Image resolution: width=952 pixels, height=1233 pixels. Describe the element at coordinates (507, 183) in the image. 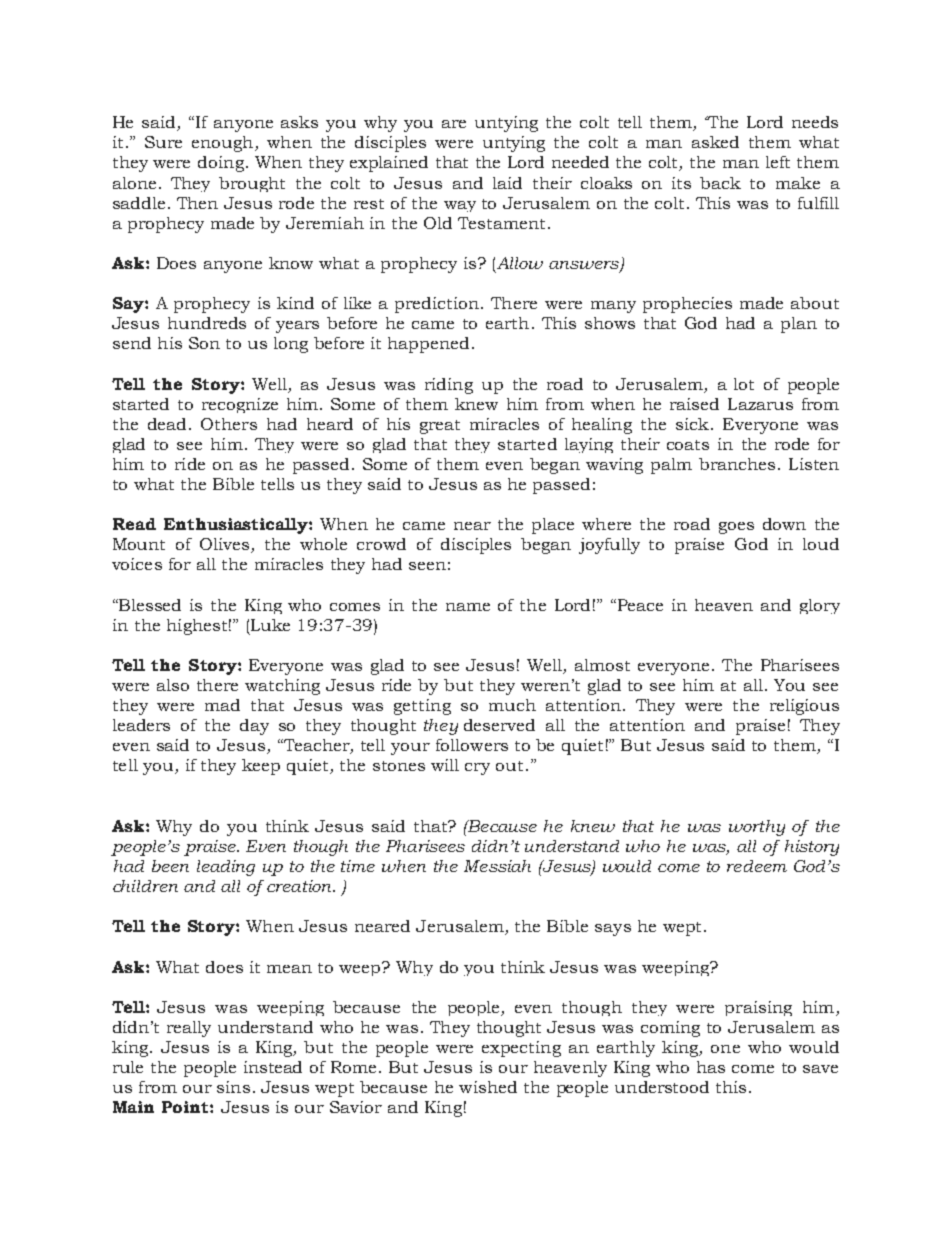

I see `laid` at that location.
